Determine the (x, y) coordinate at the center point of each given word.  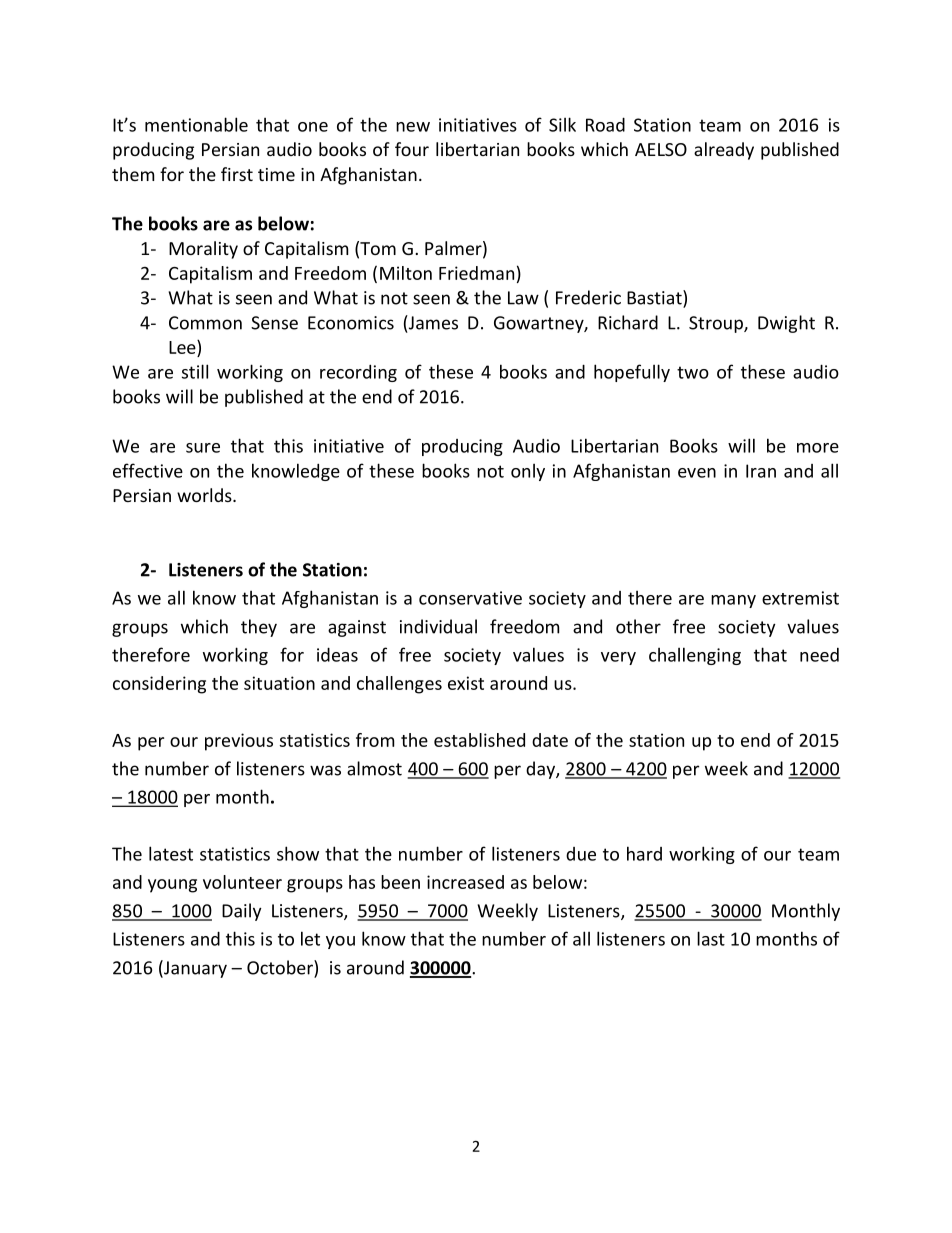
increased (465, 882)
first (237, 174)
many (733, 601)
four (412, 149)
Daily (242, 912)
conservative (470, 598)
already (724, 151)
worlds (205, 495)
